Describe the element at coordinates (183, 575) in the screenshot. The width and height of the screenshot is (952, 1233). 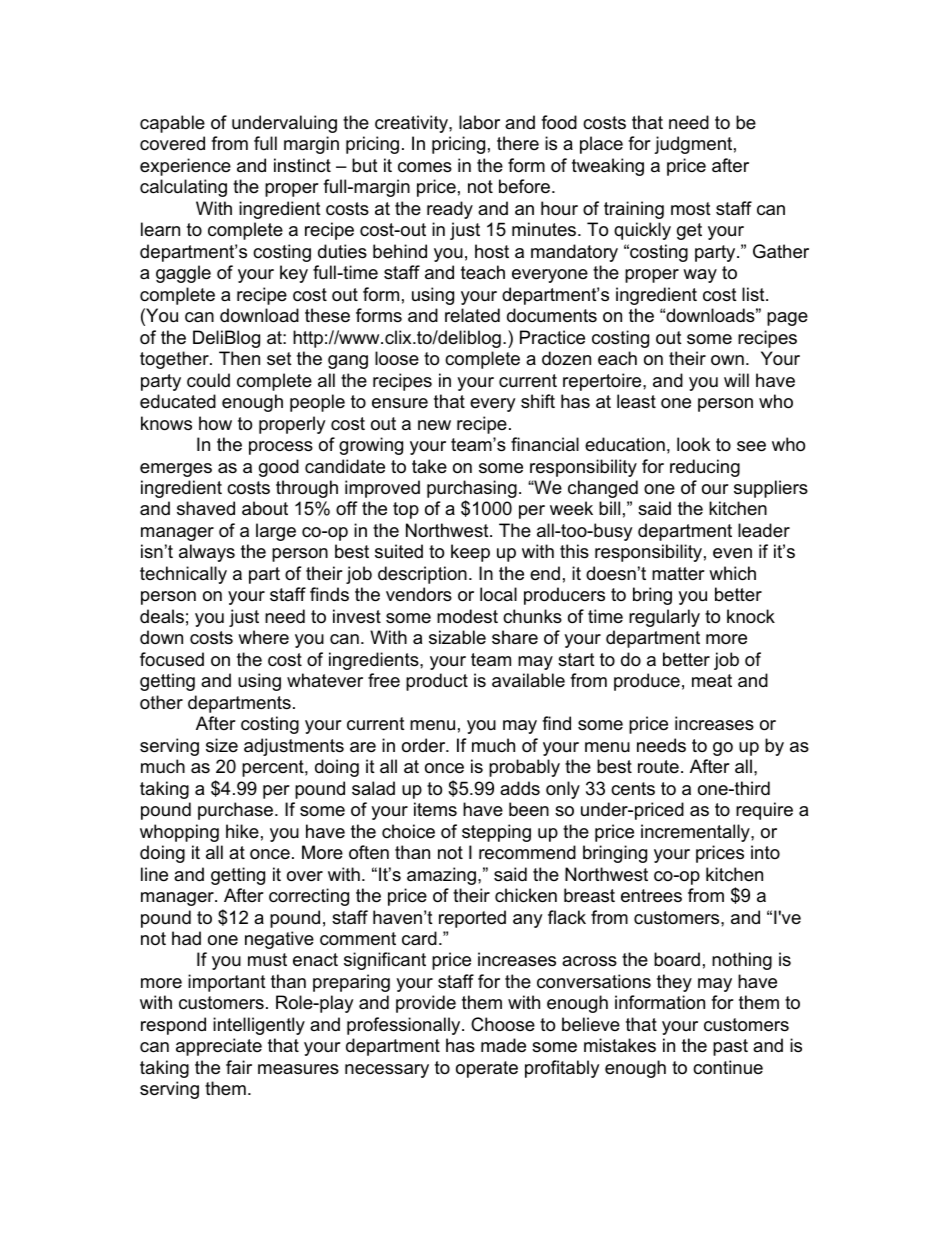
I see `technically` at that location.
